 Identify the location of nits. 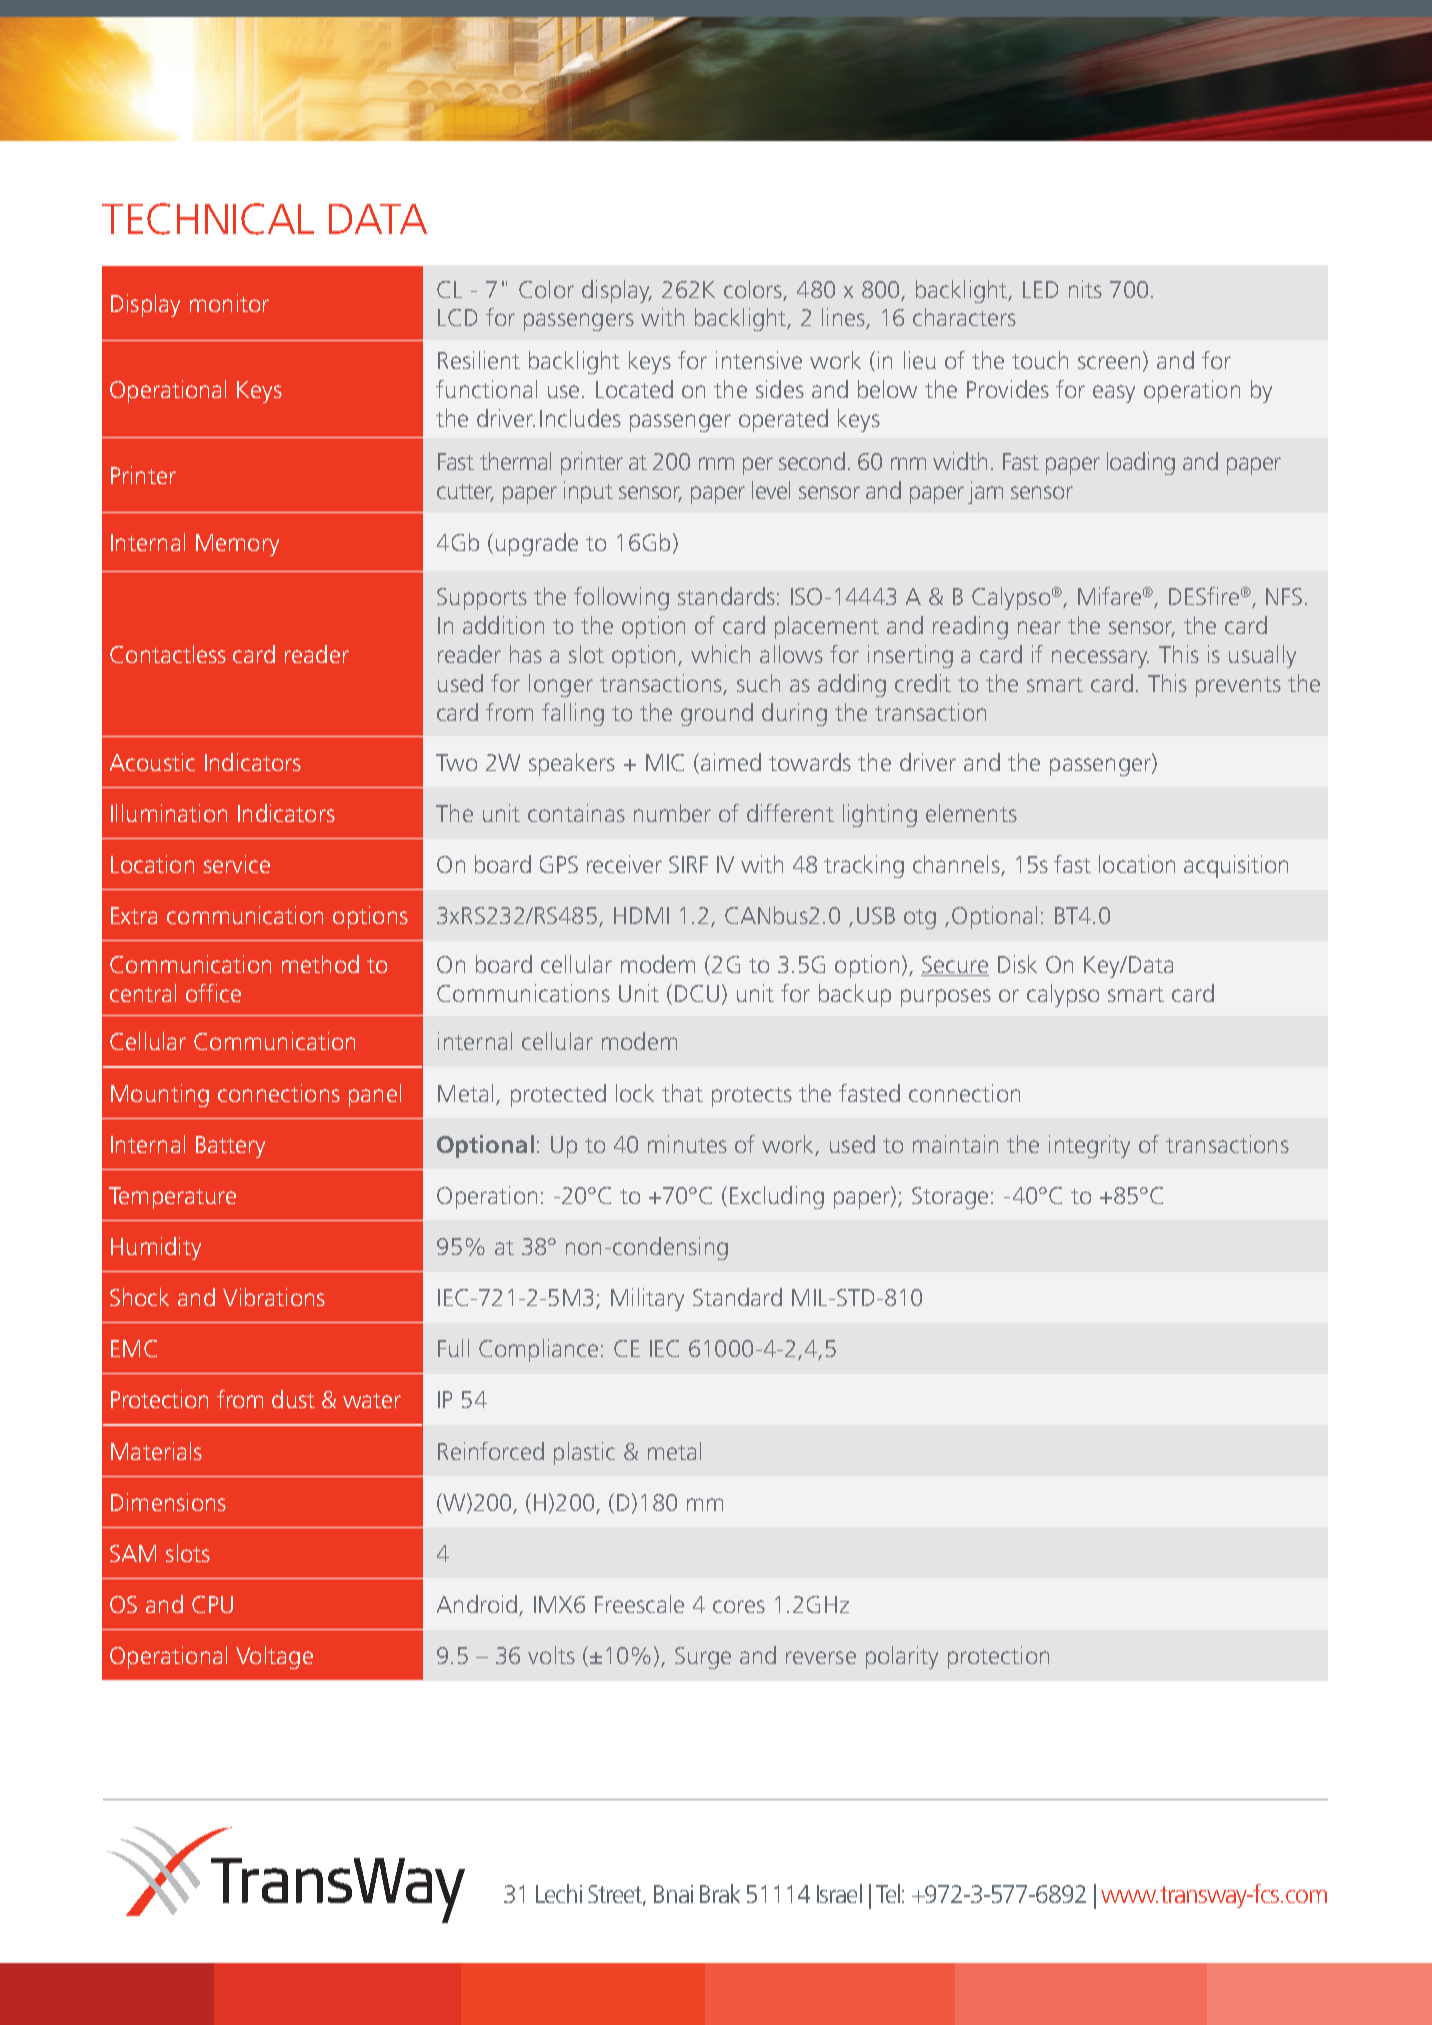
(1085, 289).
